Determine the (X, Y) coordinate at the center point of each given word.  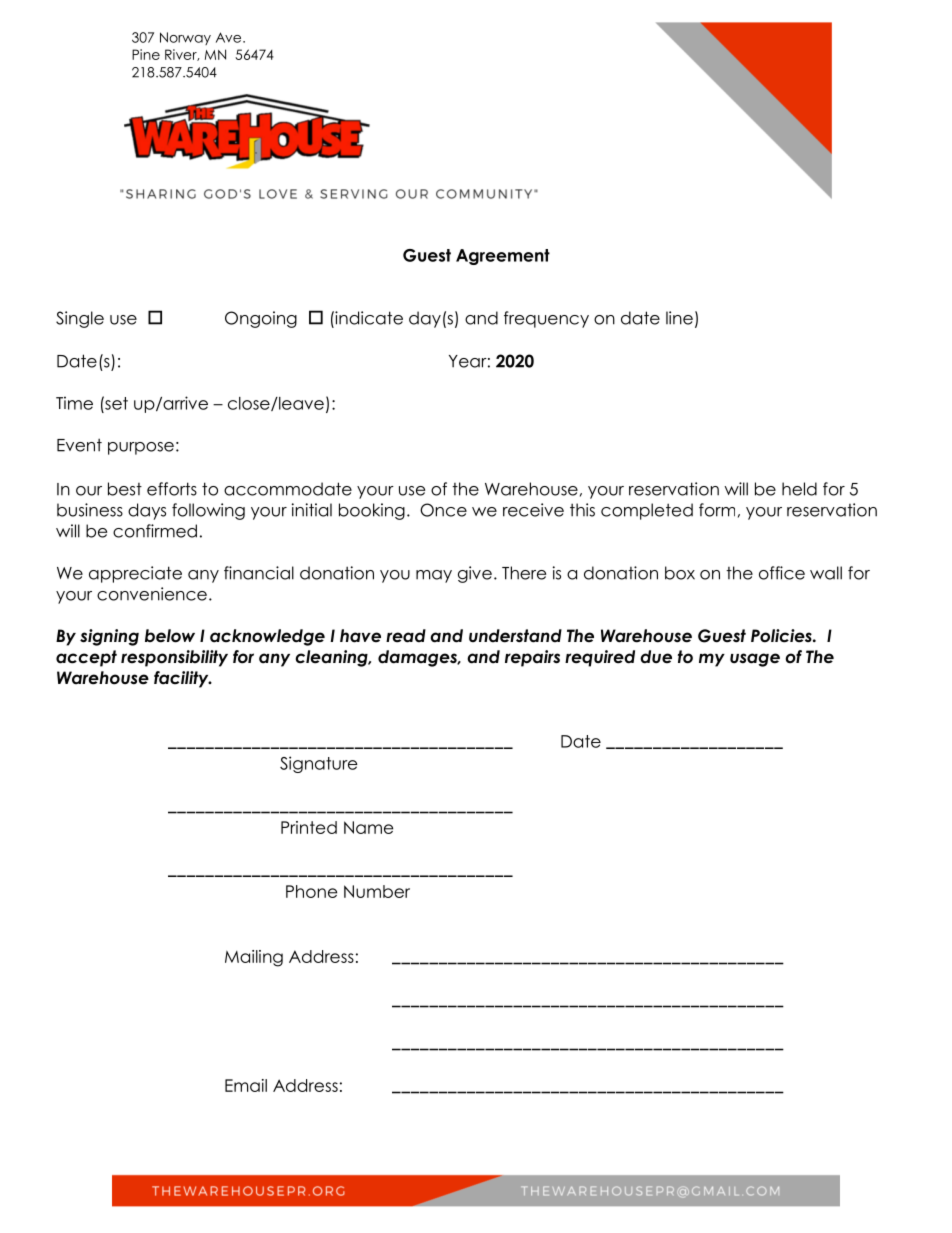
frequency (546, 319)
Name (368, 827)
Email (246, 1085)
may (434, 576)
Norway (185, 38)
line (679, 318)
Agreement (503, 257)
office (782, 573)
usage (755, 660)
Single (80, 319)
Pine (146, 54)
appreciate (135, 574)
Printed (309, 827)
